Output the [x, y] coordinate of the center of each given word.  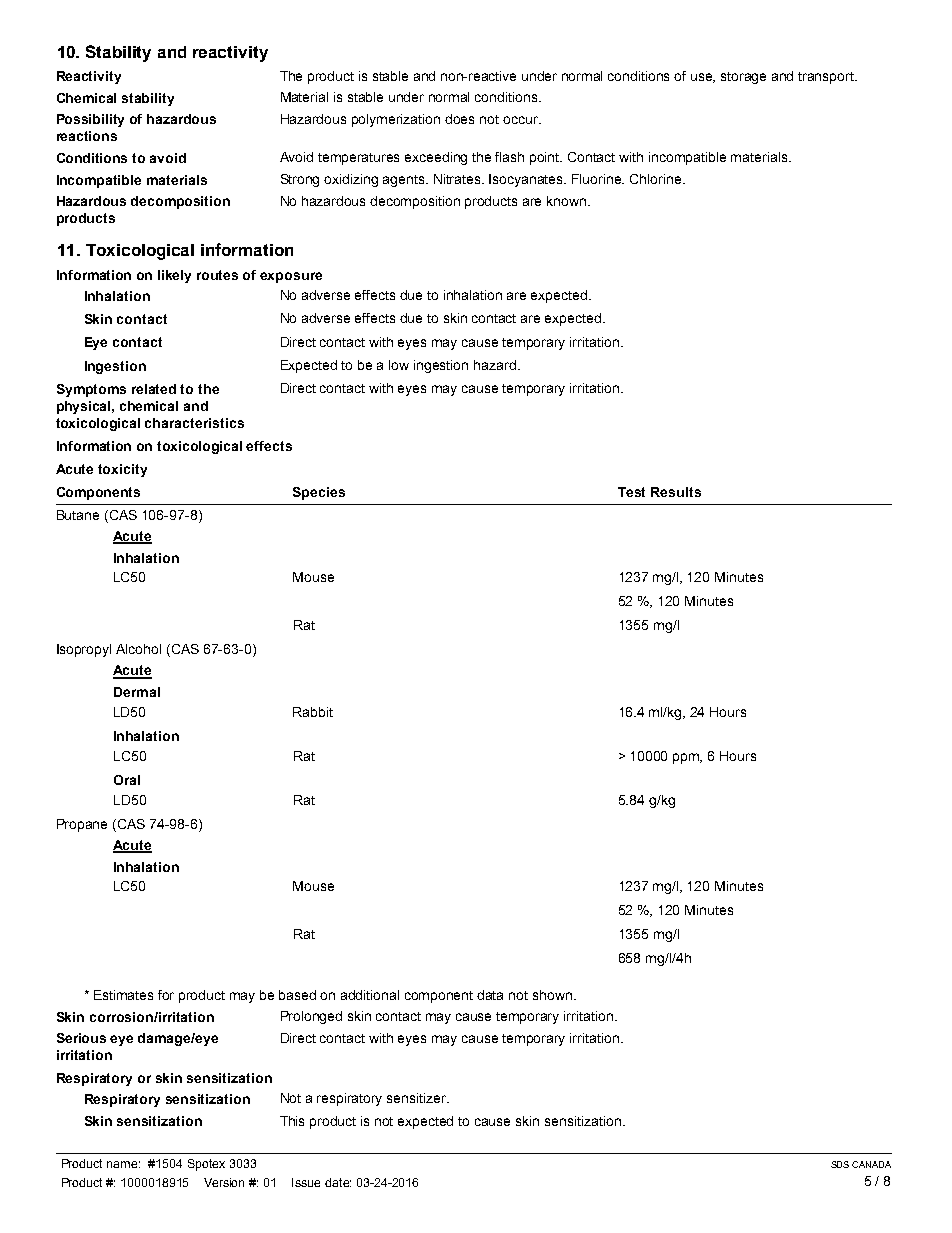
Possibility [90, 120]
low [399, 365]
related [154, 389]
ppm [687, 758]
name [123, 1164]
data [490, 995]
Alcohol [138, 649]
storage [743, 78]
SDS [840, 1164]
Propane [82, 825]
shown [552, 995]
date [338, 1182]
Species [319, 493]
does [459, 119]
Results [676, 492]
